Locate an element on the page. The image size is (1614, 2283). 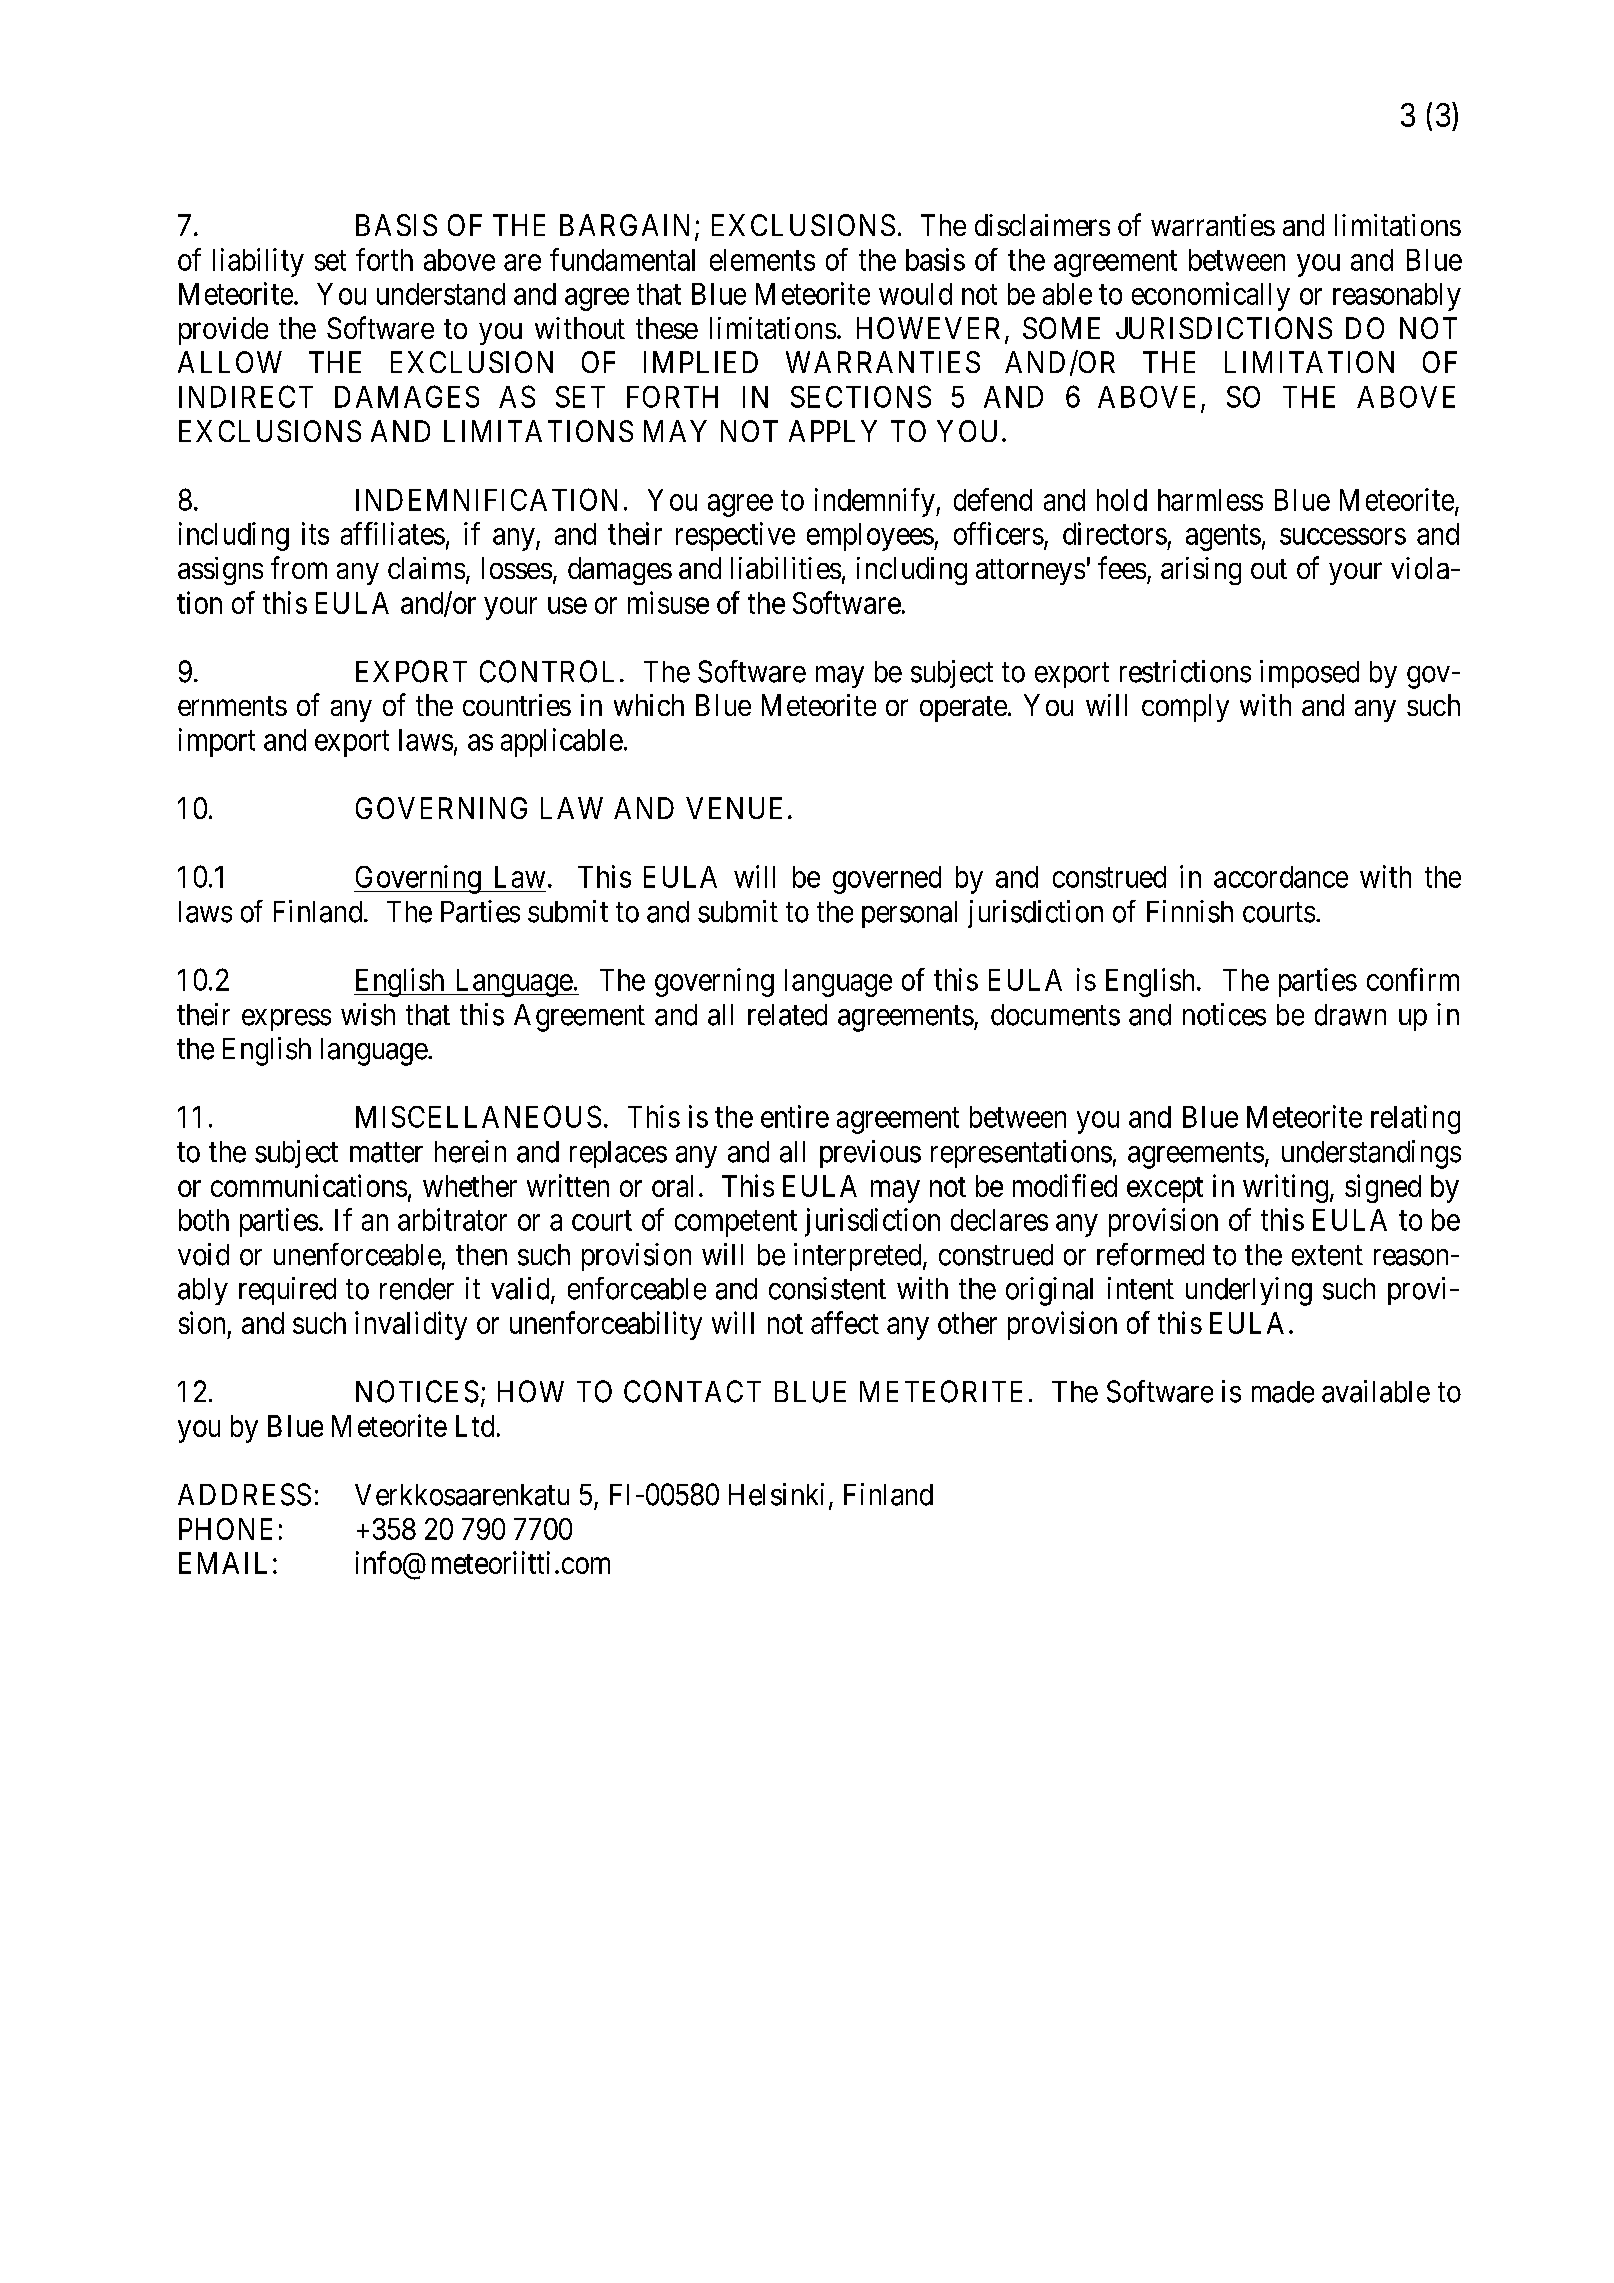
employees is located at coordinates (870, 537).
